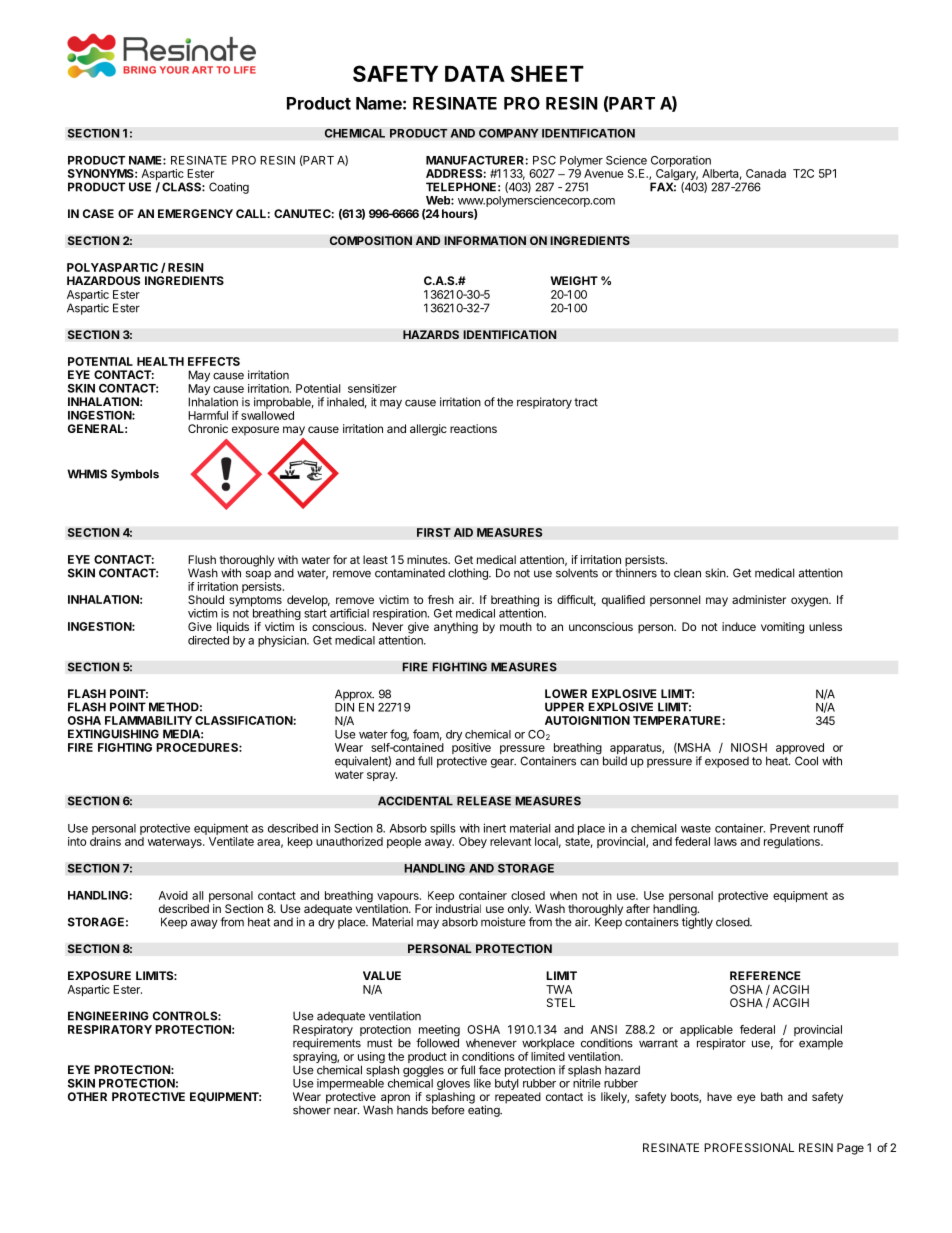  What do you see at coordinates (87, 1096) in the document?
I see `OTHER` at bounding box center [87, 1096].
